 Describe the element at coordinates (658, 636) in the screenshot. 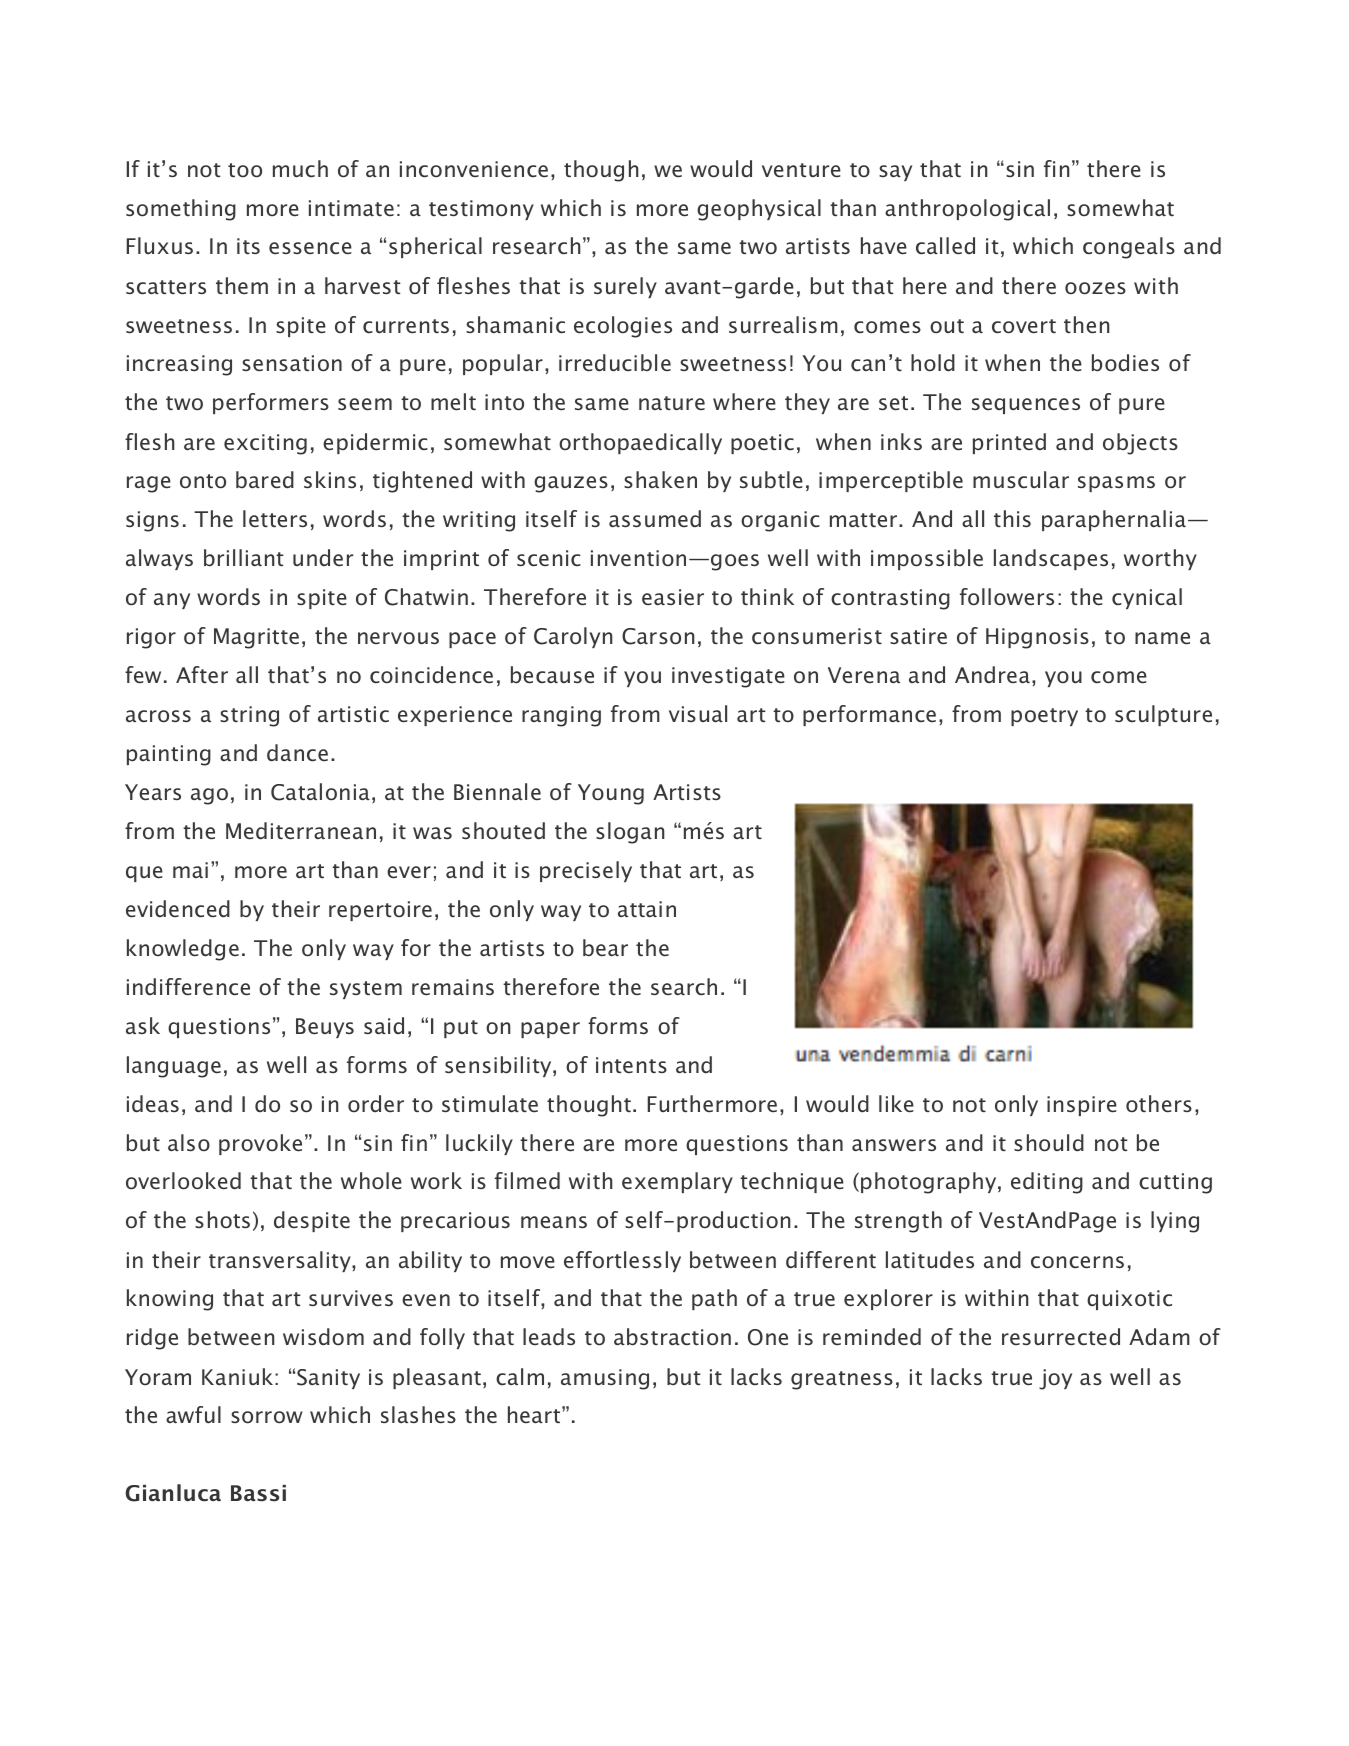

I see `Carson` at that location.
